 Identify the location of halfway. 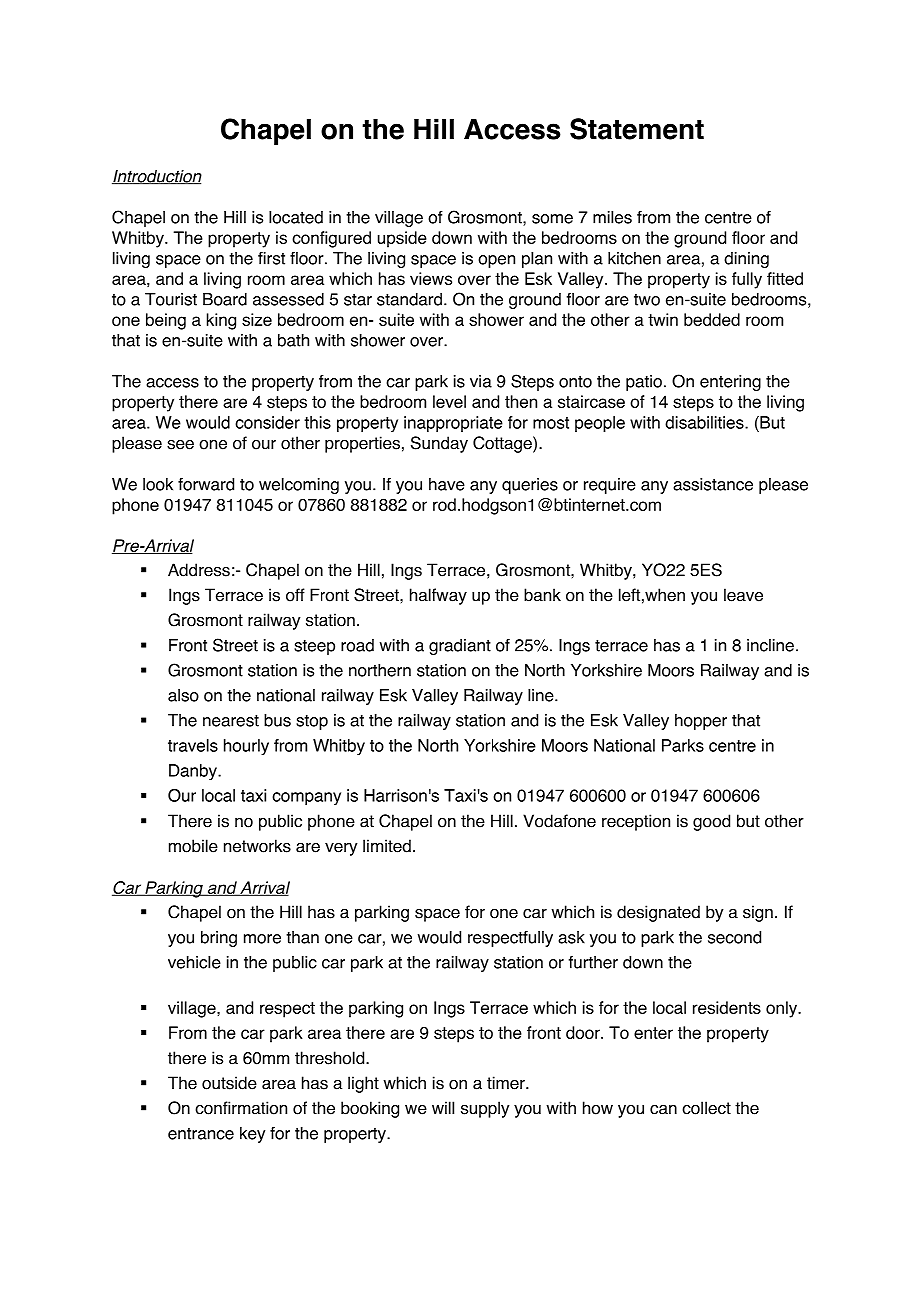
(438, 596).
